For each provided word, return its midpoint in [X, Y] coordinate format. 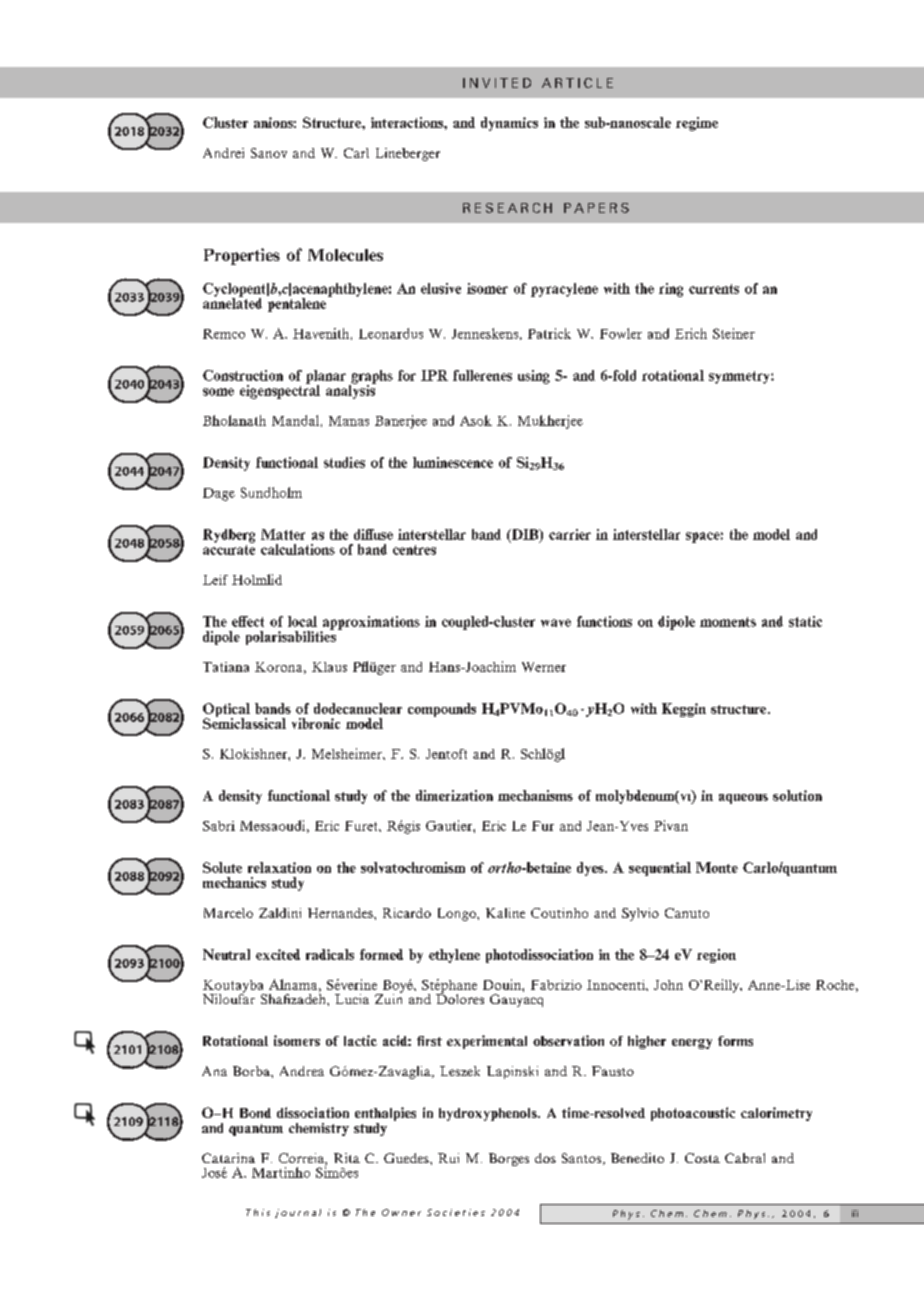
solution [797, 795]
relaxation [279, 867]
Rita [347, 1158]
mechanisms [535, 795]
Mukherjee [550, 422]
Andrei [223, 153]
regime [697, 124]
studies [344, 462]
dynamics [509, 124]
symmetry [740, 377]
